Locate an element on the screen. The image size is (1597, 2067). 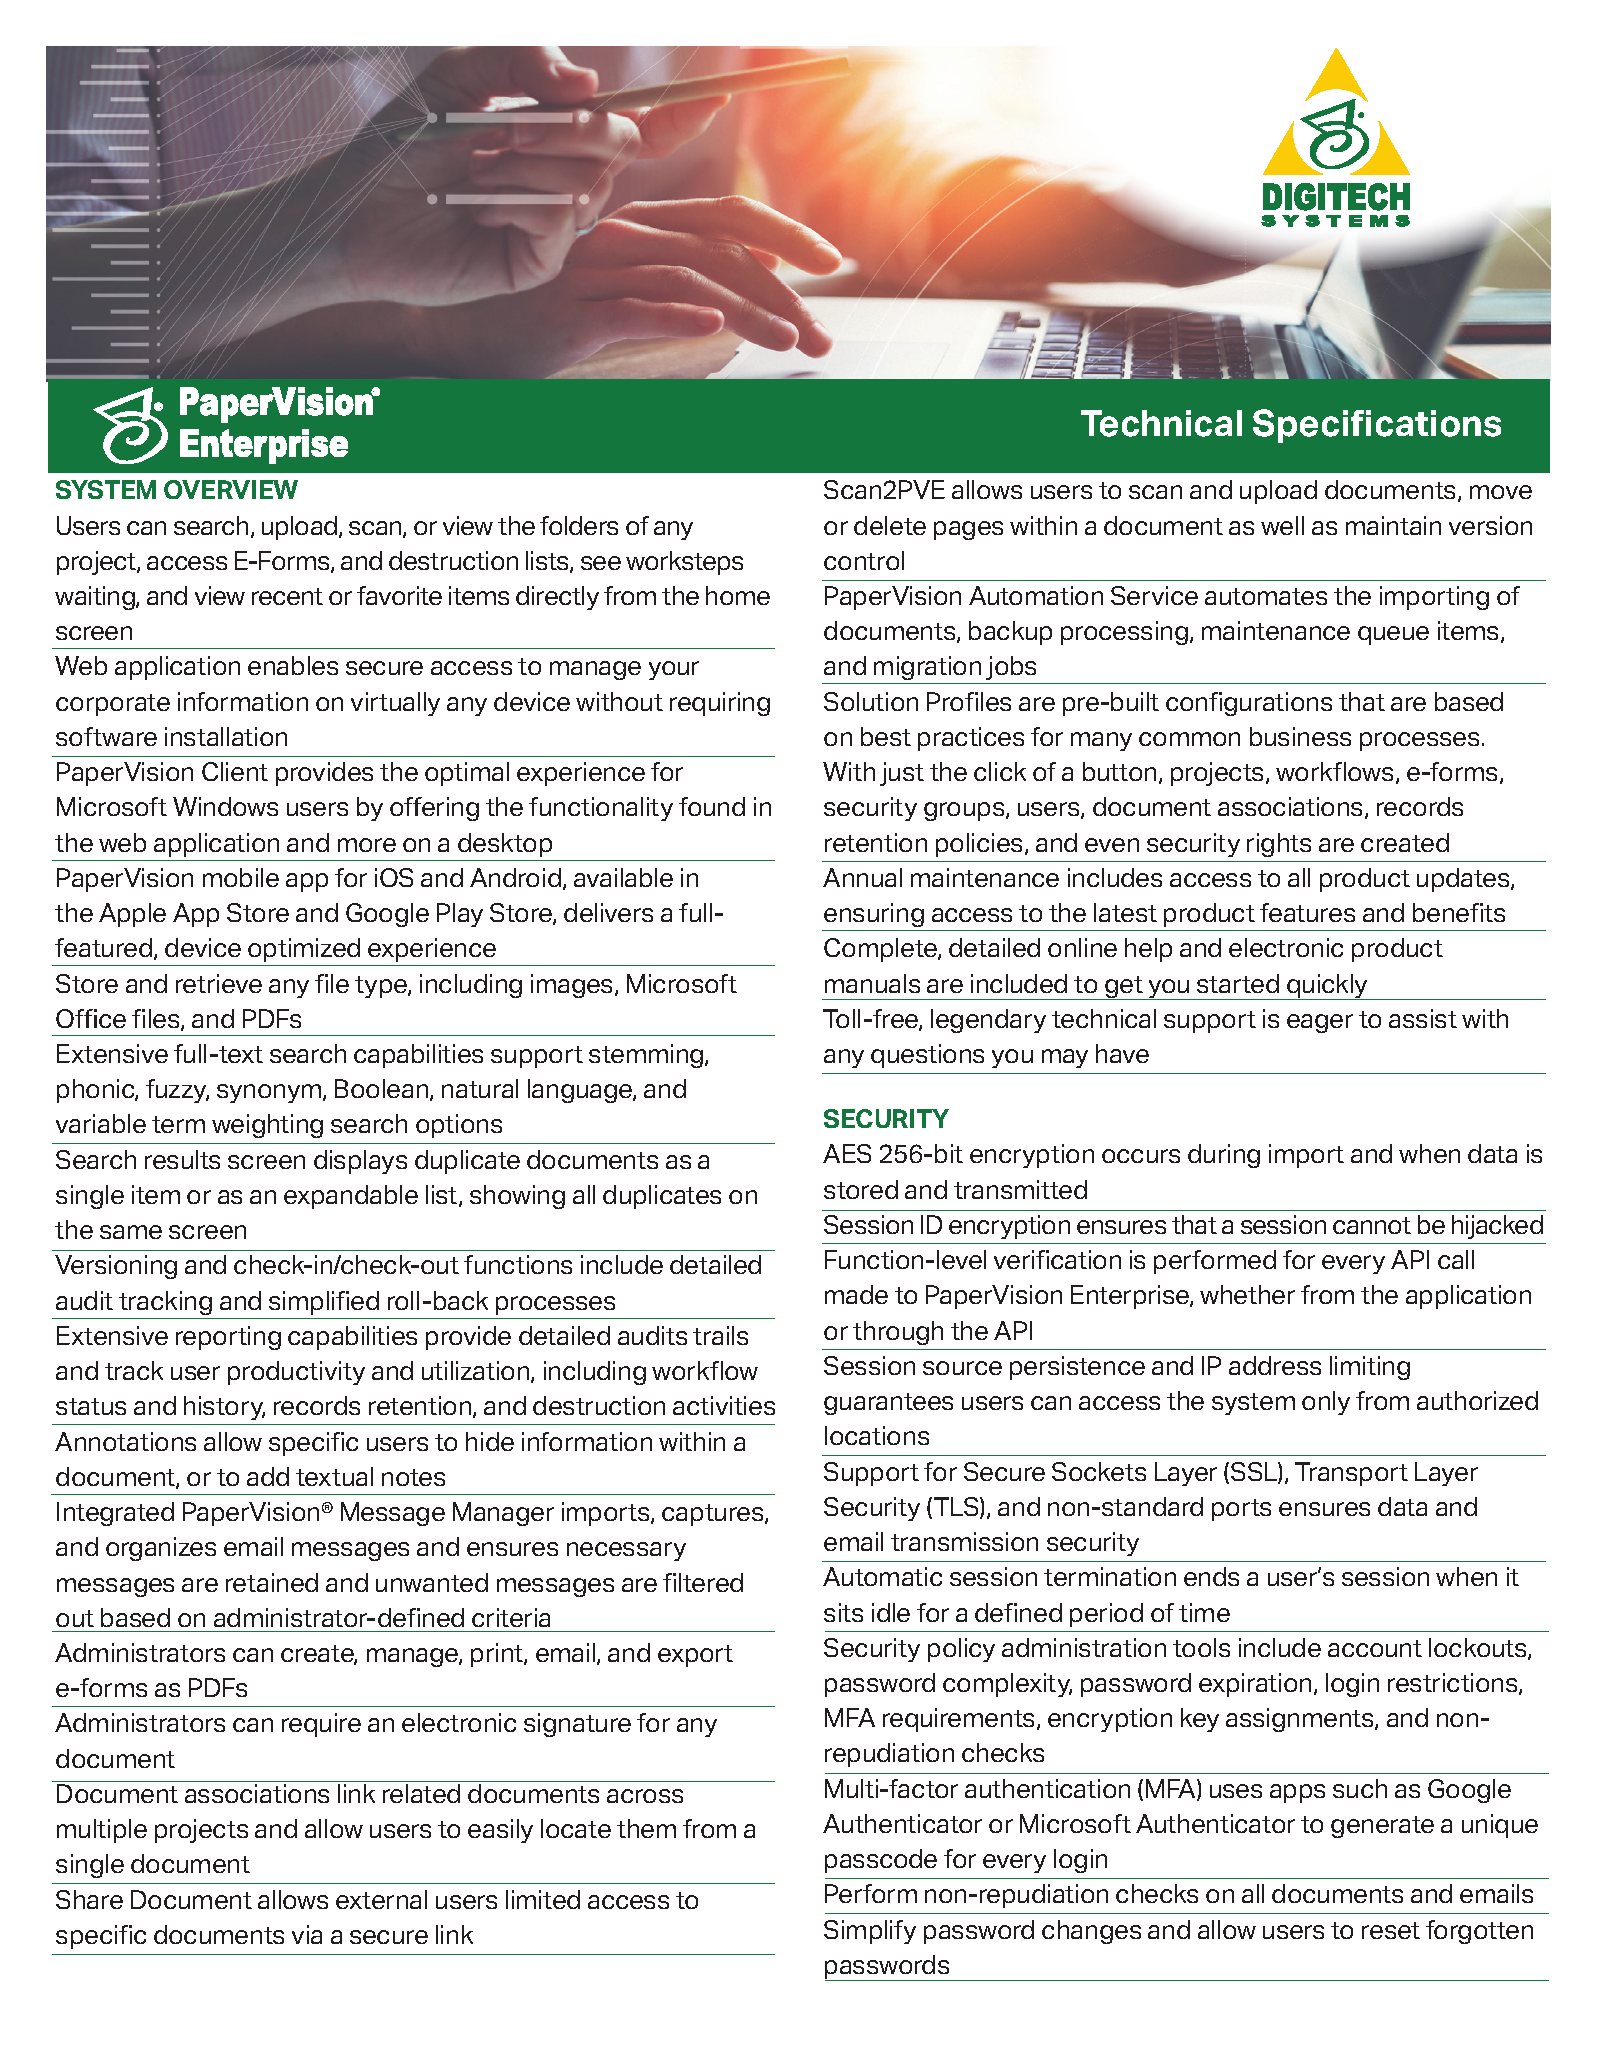
reset is located at coordinates (1391, 1930).
